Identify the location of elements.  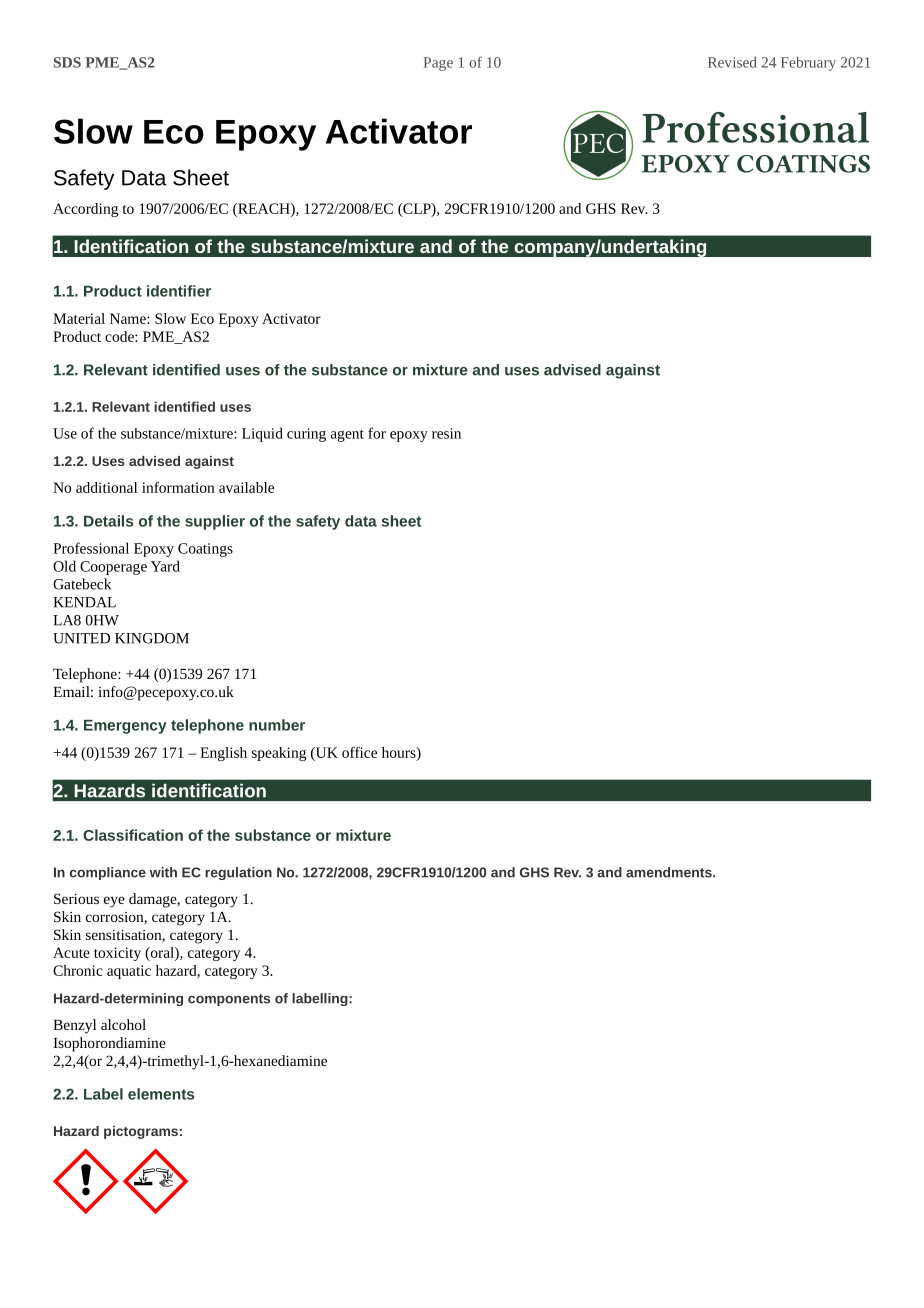
(161, 1094).
